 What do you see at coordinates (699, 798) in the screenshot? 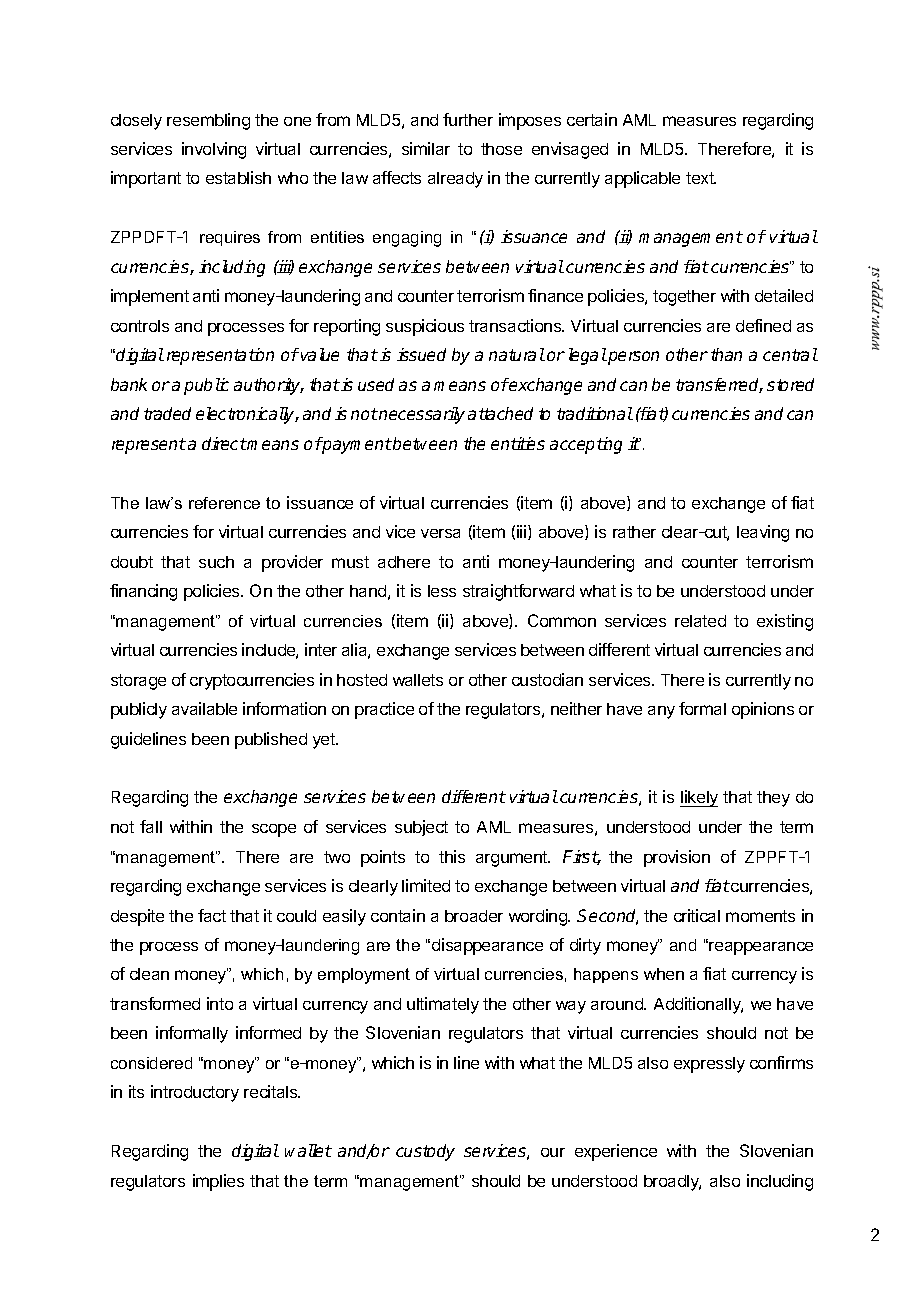
I see `likely` at bounding box center [699, 798].
